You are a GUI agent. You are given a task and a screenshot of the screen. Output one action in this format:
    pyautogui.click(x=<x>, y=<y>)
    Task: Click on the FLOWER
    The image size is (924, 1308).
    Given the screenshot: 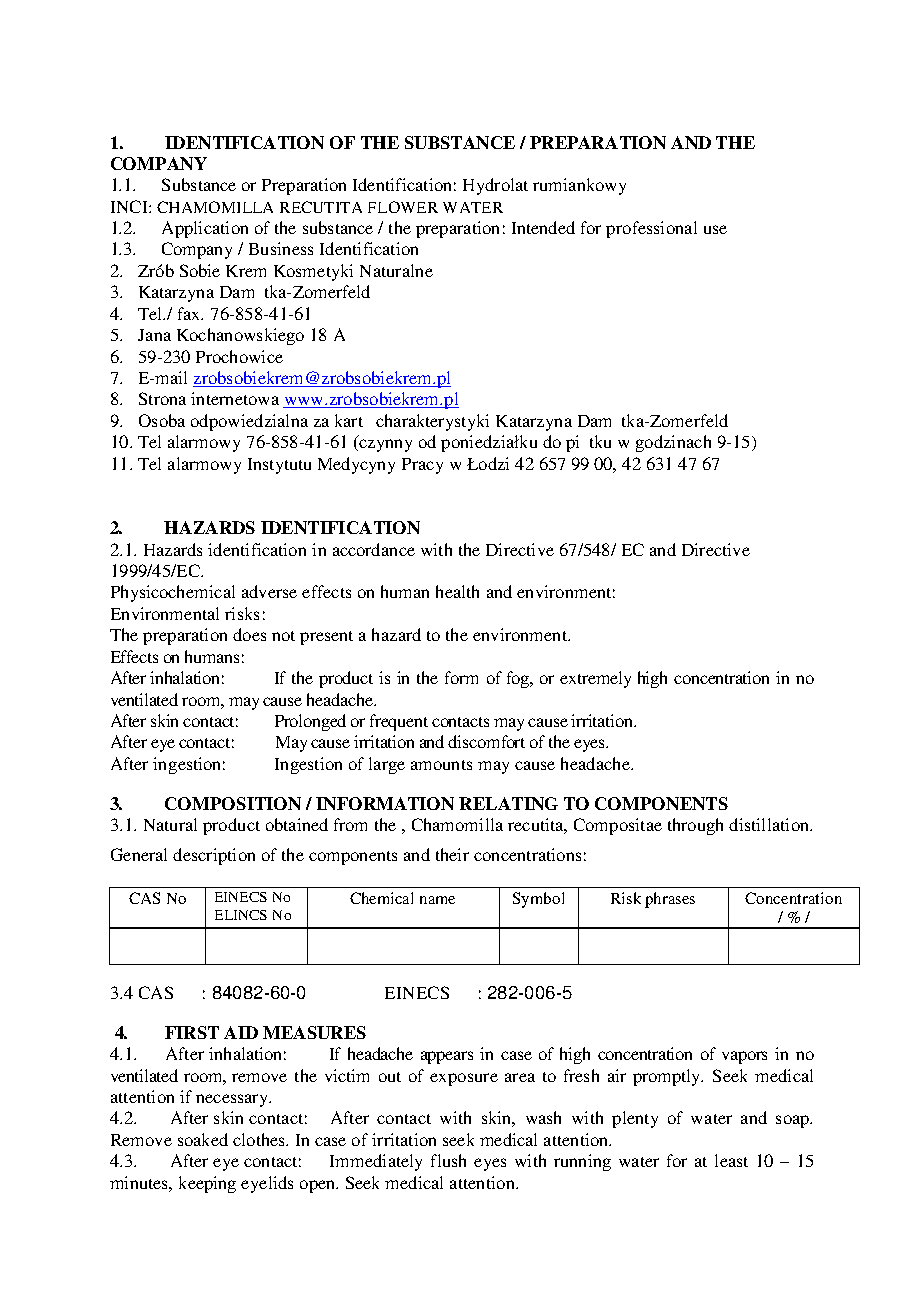 What is the action you would take?
    pyautogui.click(x=403, y=207)
